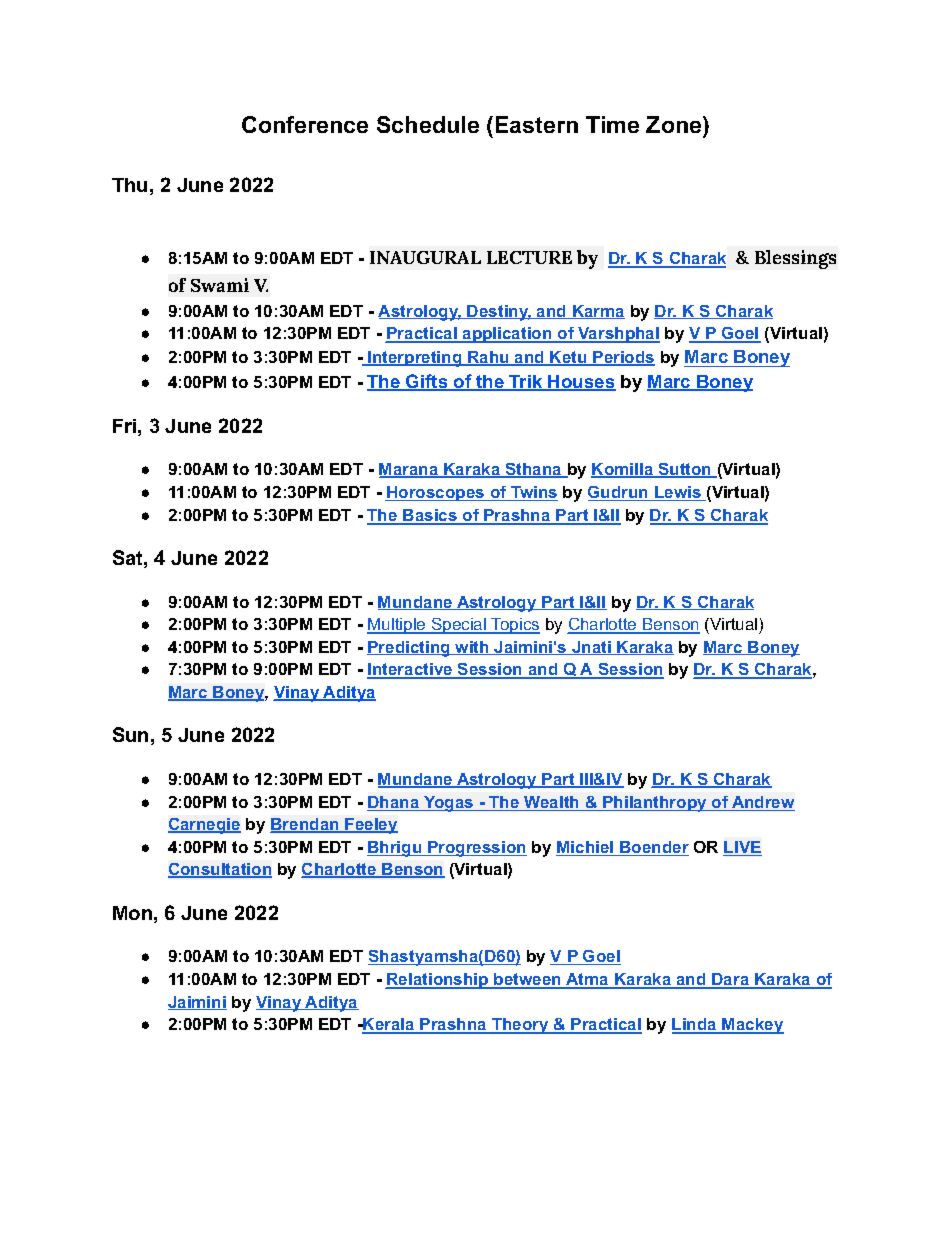  What do you see at coordinates (678, 493) in the page?
I see `Lewis` at bounding box center [678, 493].
